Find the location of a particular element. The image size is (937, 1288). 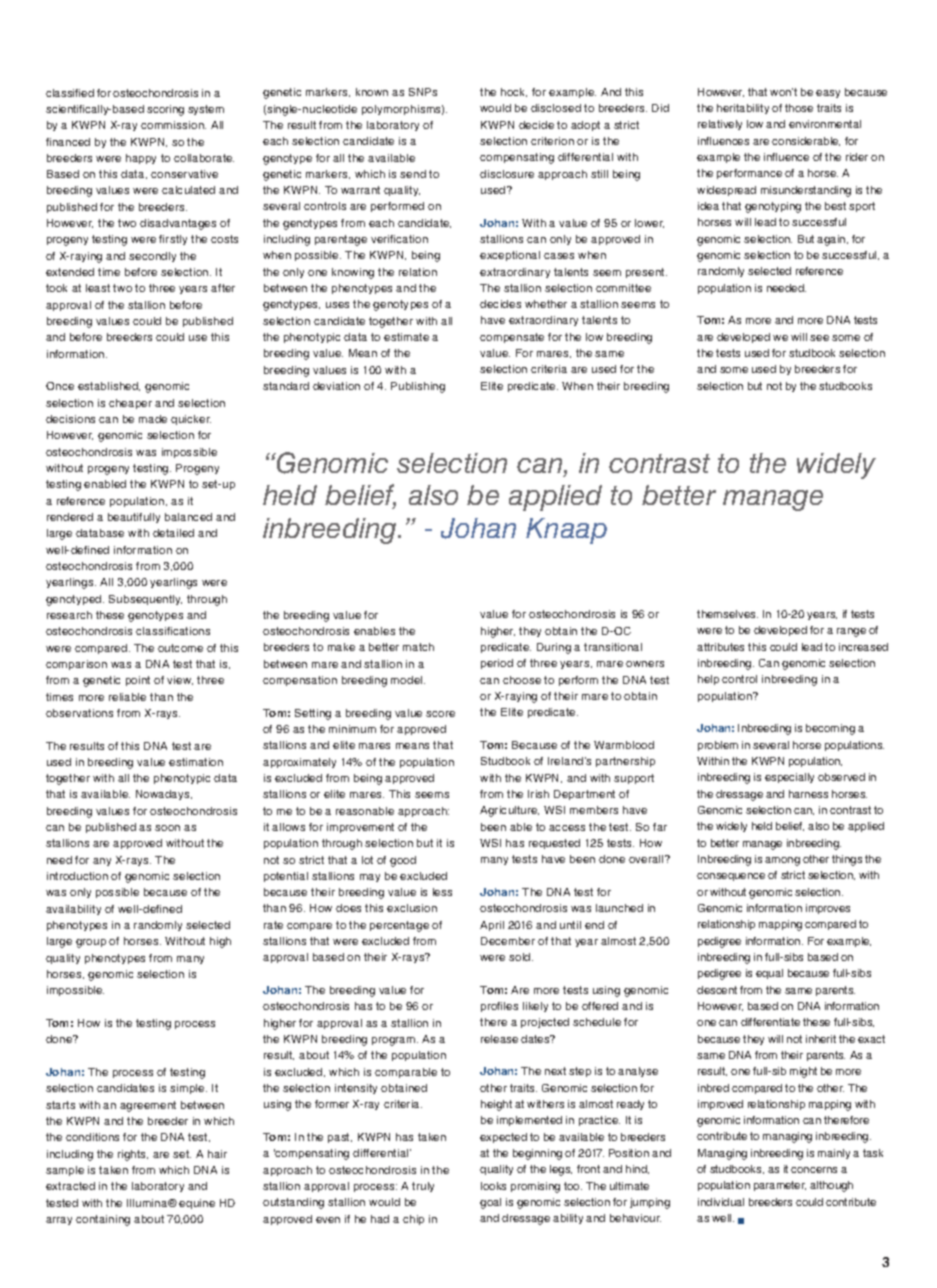

April is located at coordinates (492, 926).
